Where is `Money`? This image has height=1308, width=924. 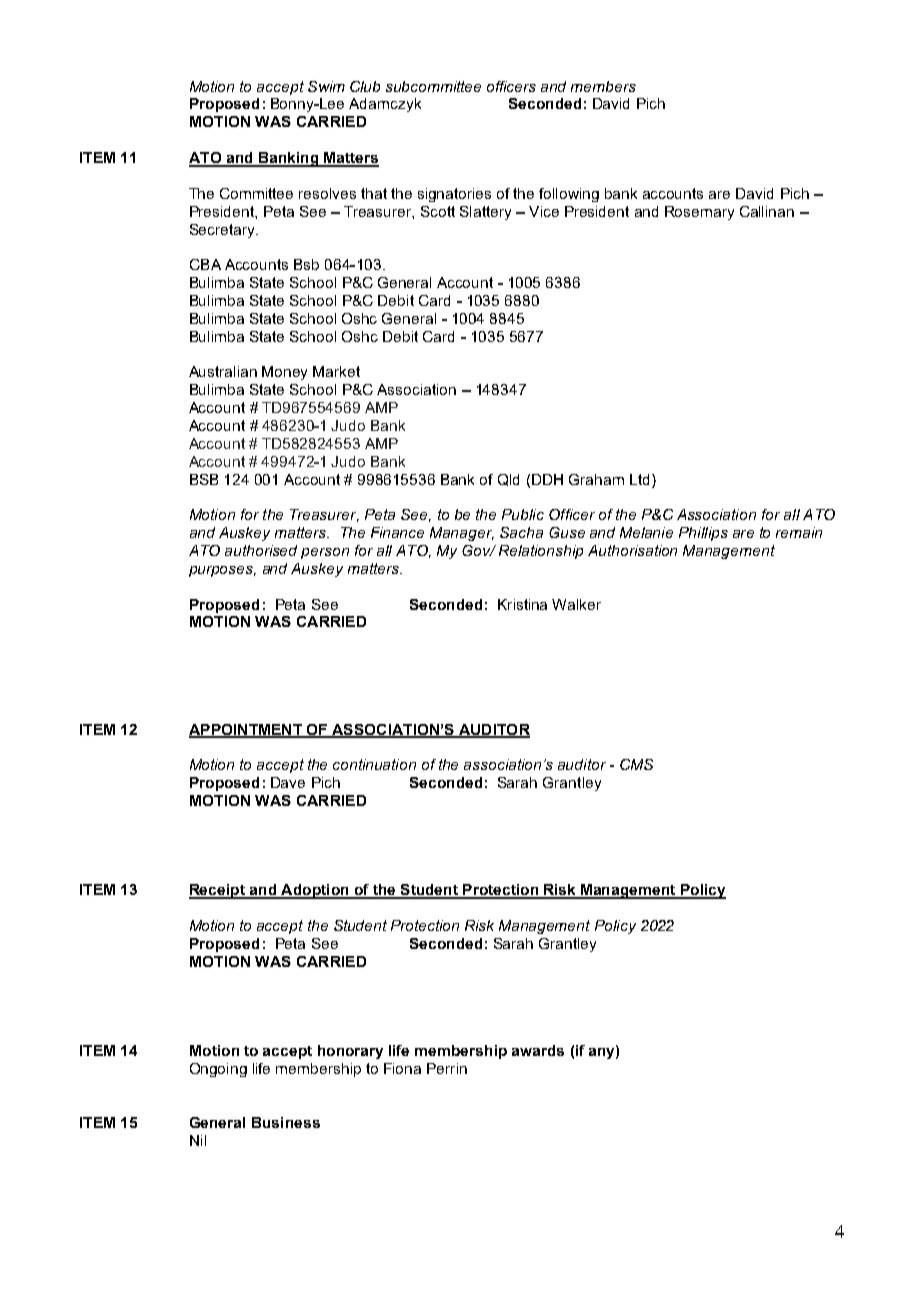
Money is located at coordinates (284, 373).
